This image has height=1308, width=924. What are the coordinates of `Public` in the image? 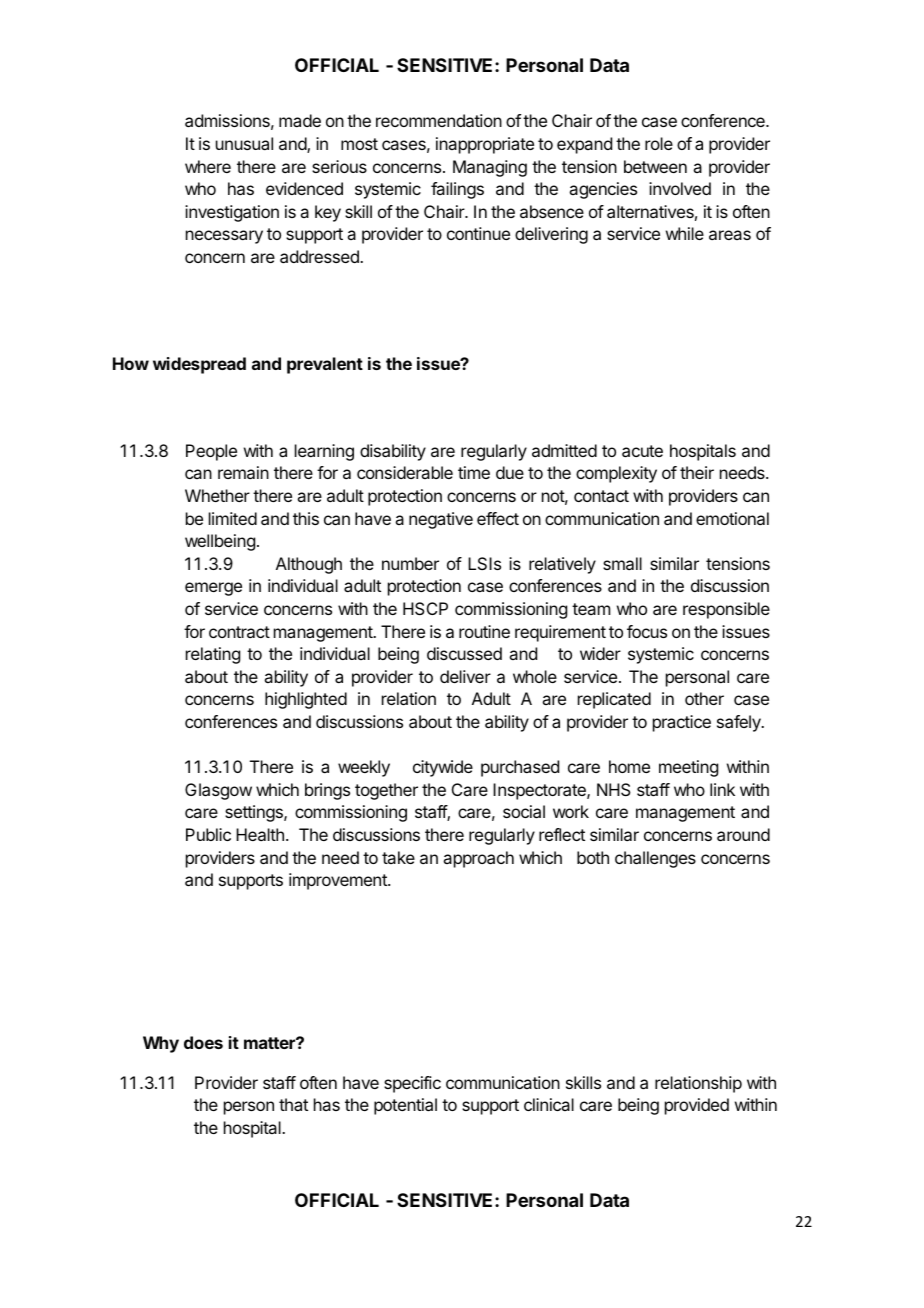 It's located at (208, 834).
